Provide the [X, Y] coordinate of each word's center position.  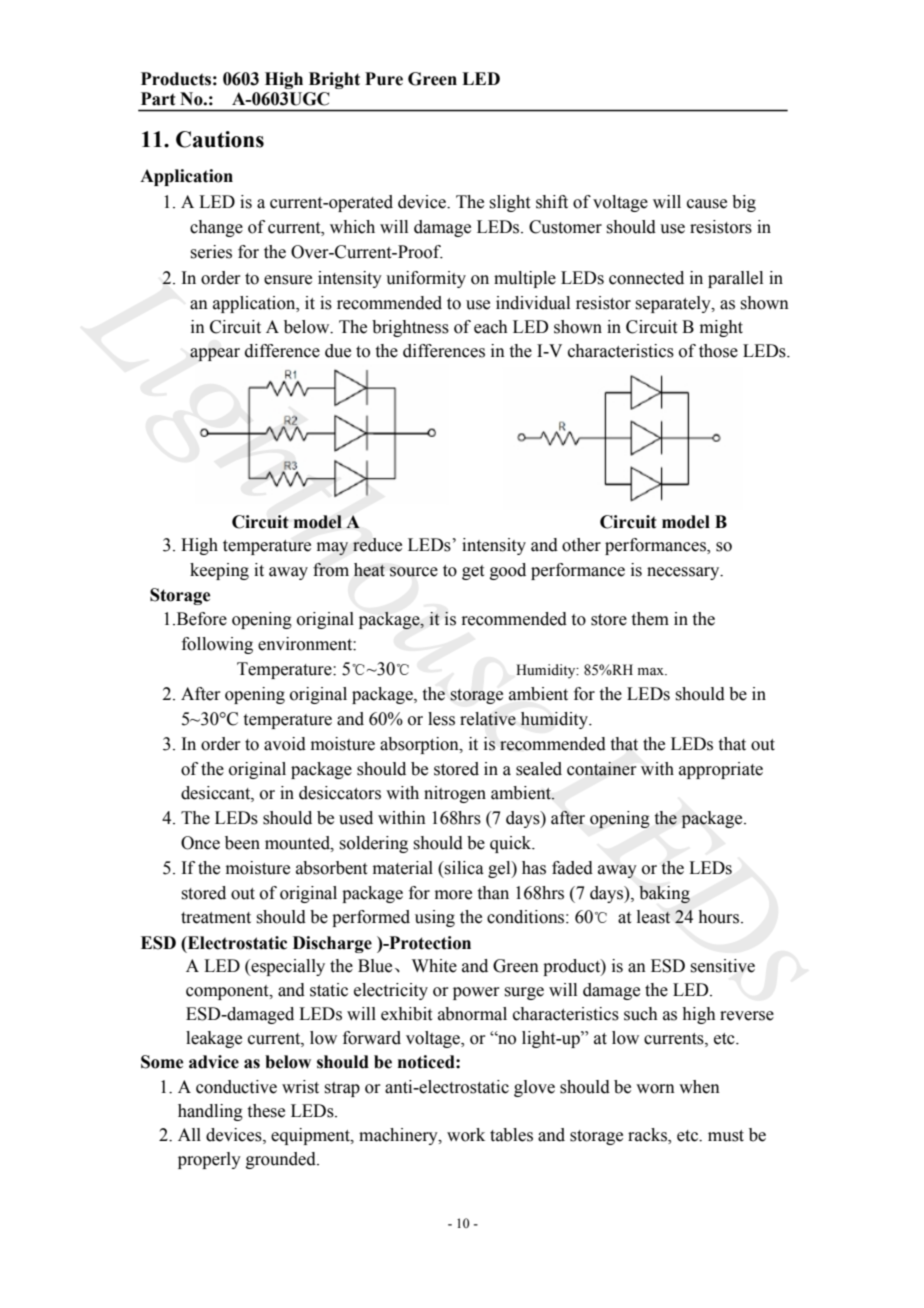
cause [707, 204]
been [242, 843]
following [217, 645]
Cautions [220, 139]
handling [210, 1112]
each [491, 327]
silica [463, 868]
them [650, 619]
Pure [384, 79]
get [473, 572]
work [466, 1135]
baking [664, 894]
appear [215, 354]
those [718, 351]
